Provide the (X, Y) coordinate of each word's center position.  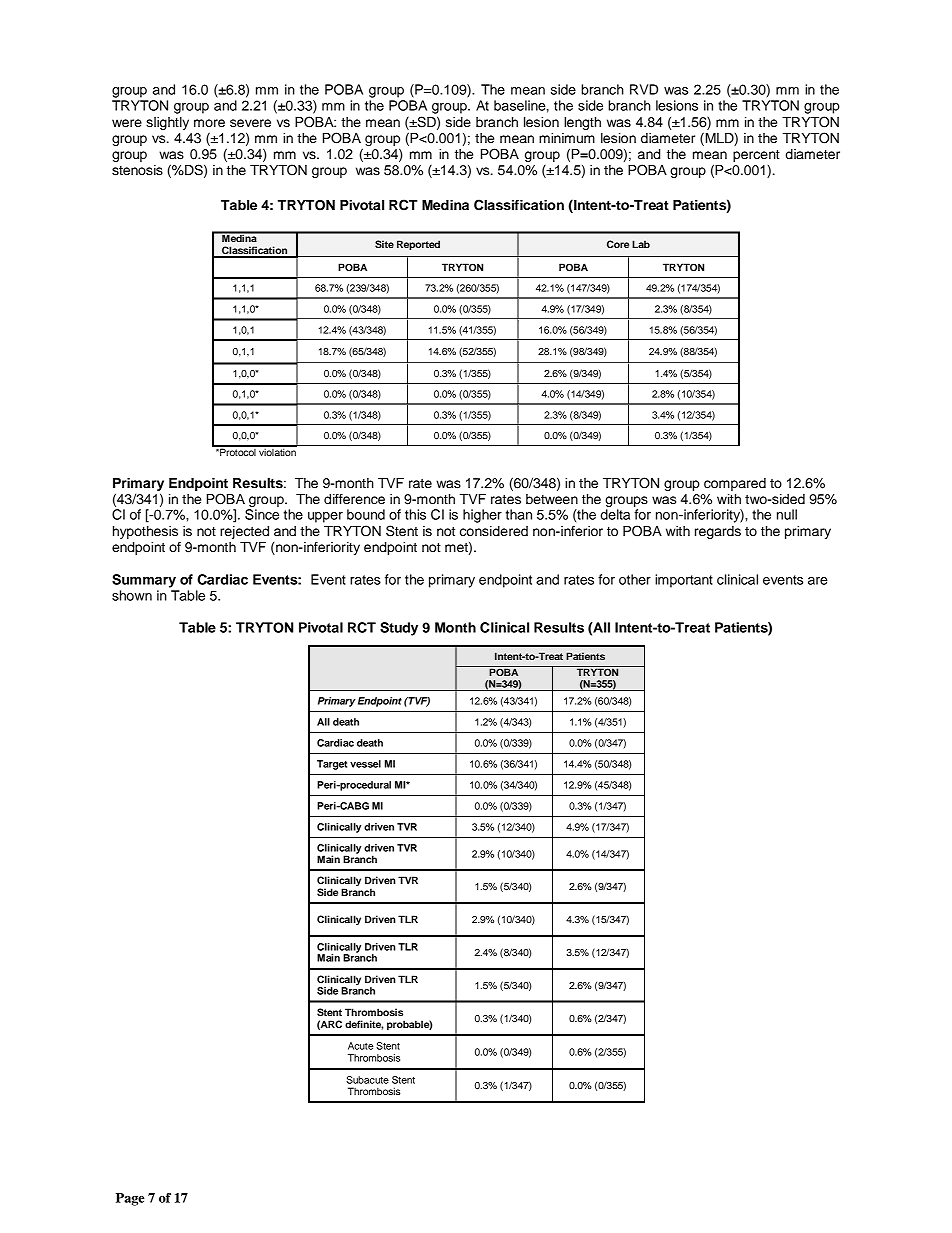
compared (735, 484)
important (684, 581)
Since (262, 514)
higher (482, 516)
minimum (567, 138)
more (209, 123)
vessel (365, 764)
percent (756, 156)
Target (332, 765)
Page (130, 1199)
